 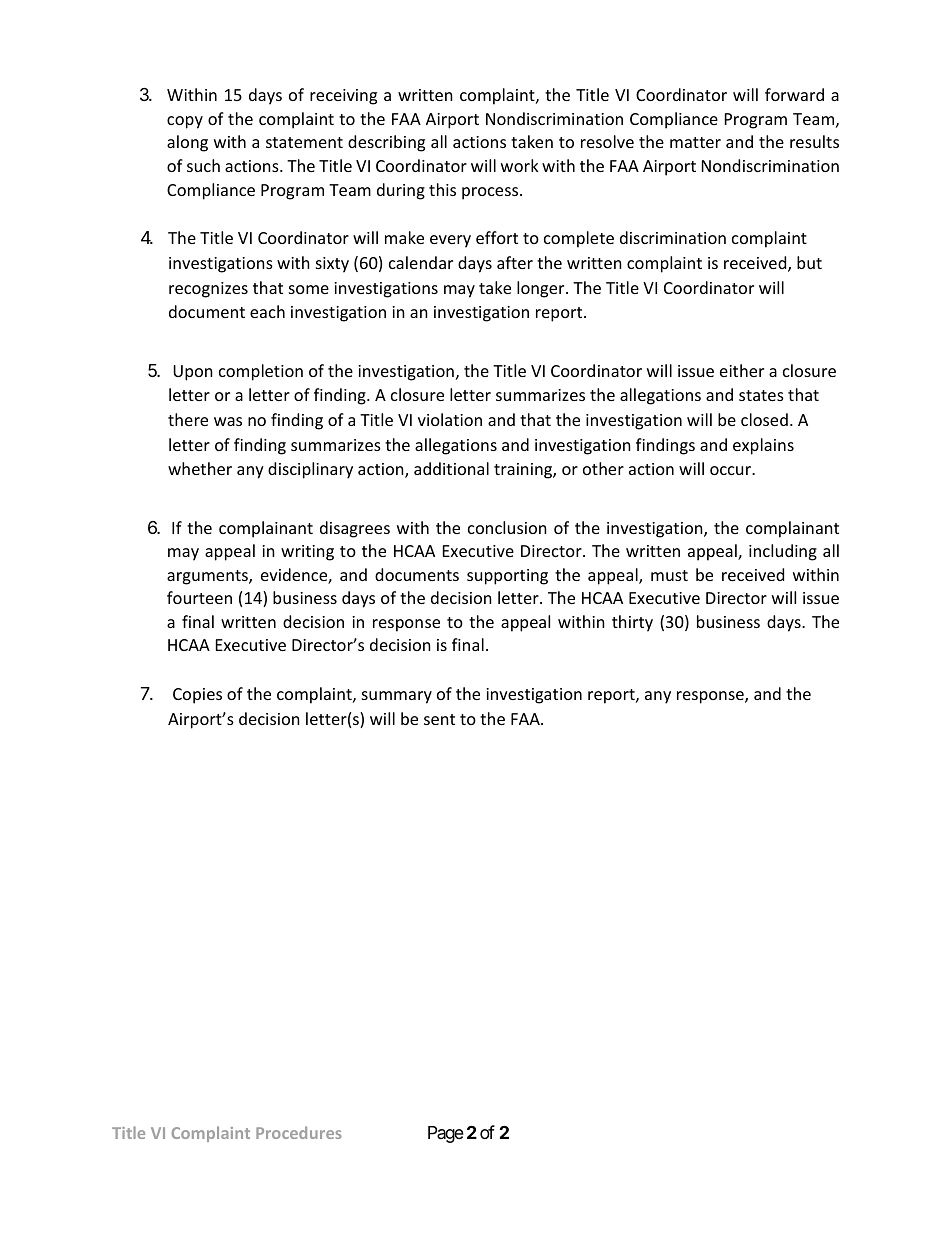 What do you see at coordinates (439, 719) in the screenshot?
I see `sent` at bounding box center [439, 719].
